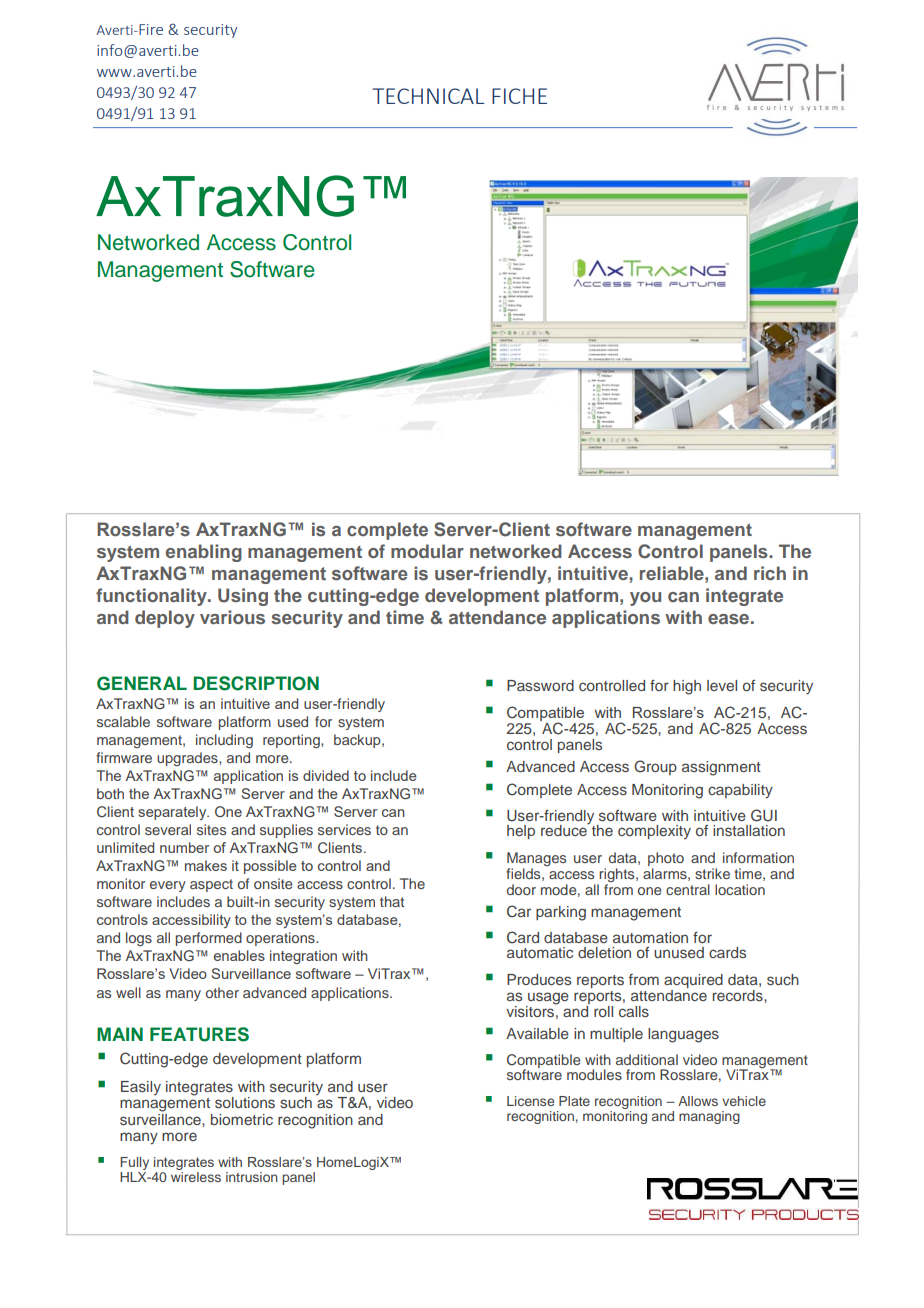 This document has width=924, height=1308. What do you see at coordinates (709, 1117) in the document?
I see `managing` at bounding box center [709, 1117].
